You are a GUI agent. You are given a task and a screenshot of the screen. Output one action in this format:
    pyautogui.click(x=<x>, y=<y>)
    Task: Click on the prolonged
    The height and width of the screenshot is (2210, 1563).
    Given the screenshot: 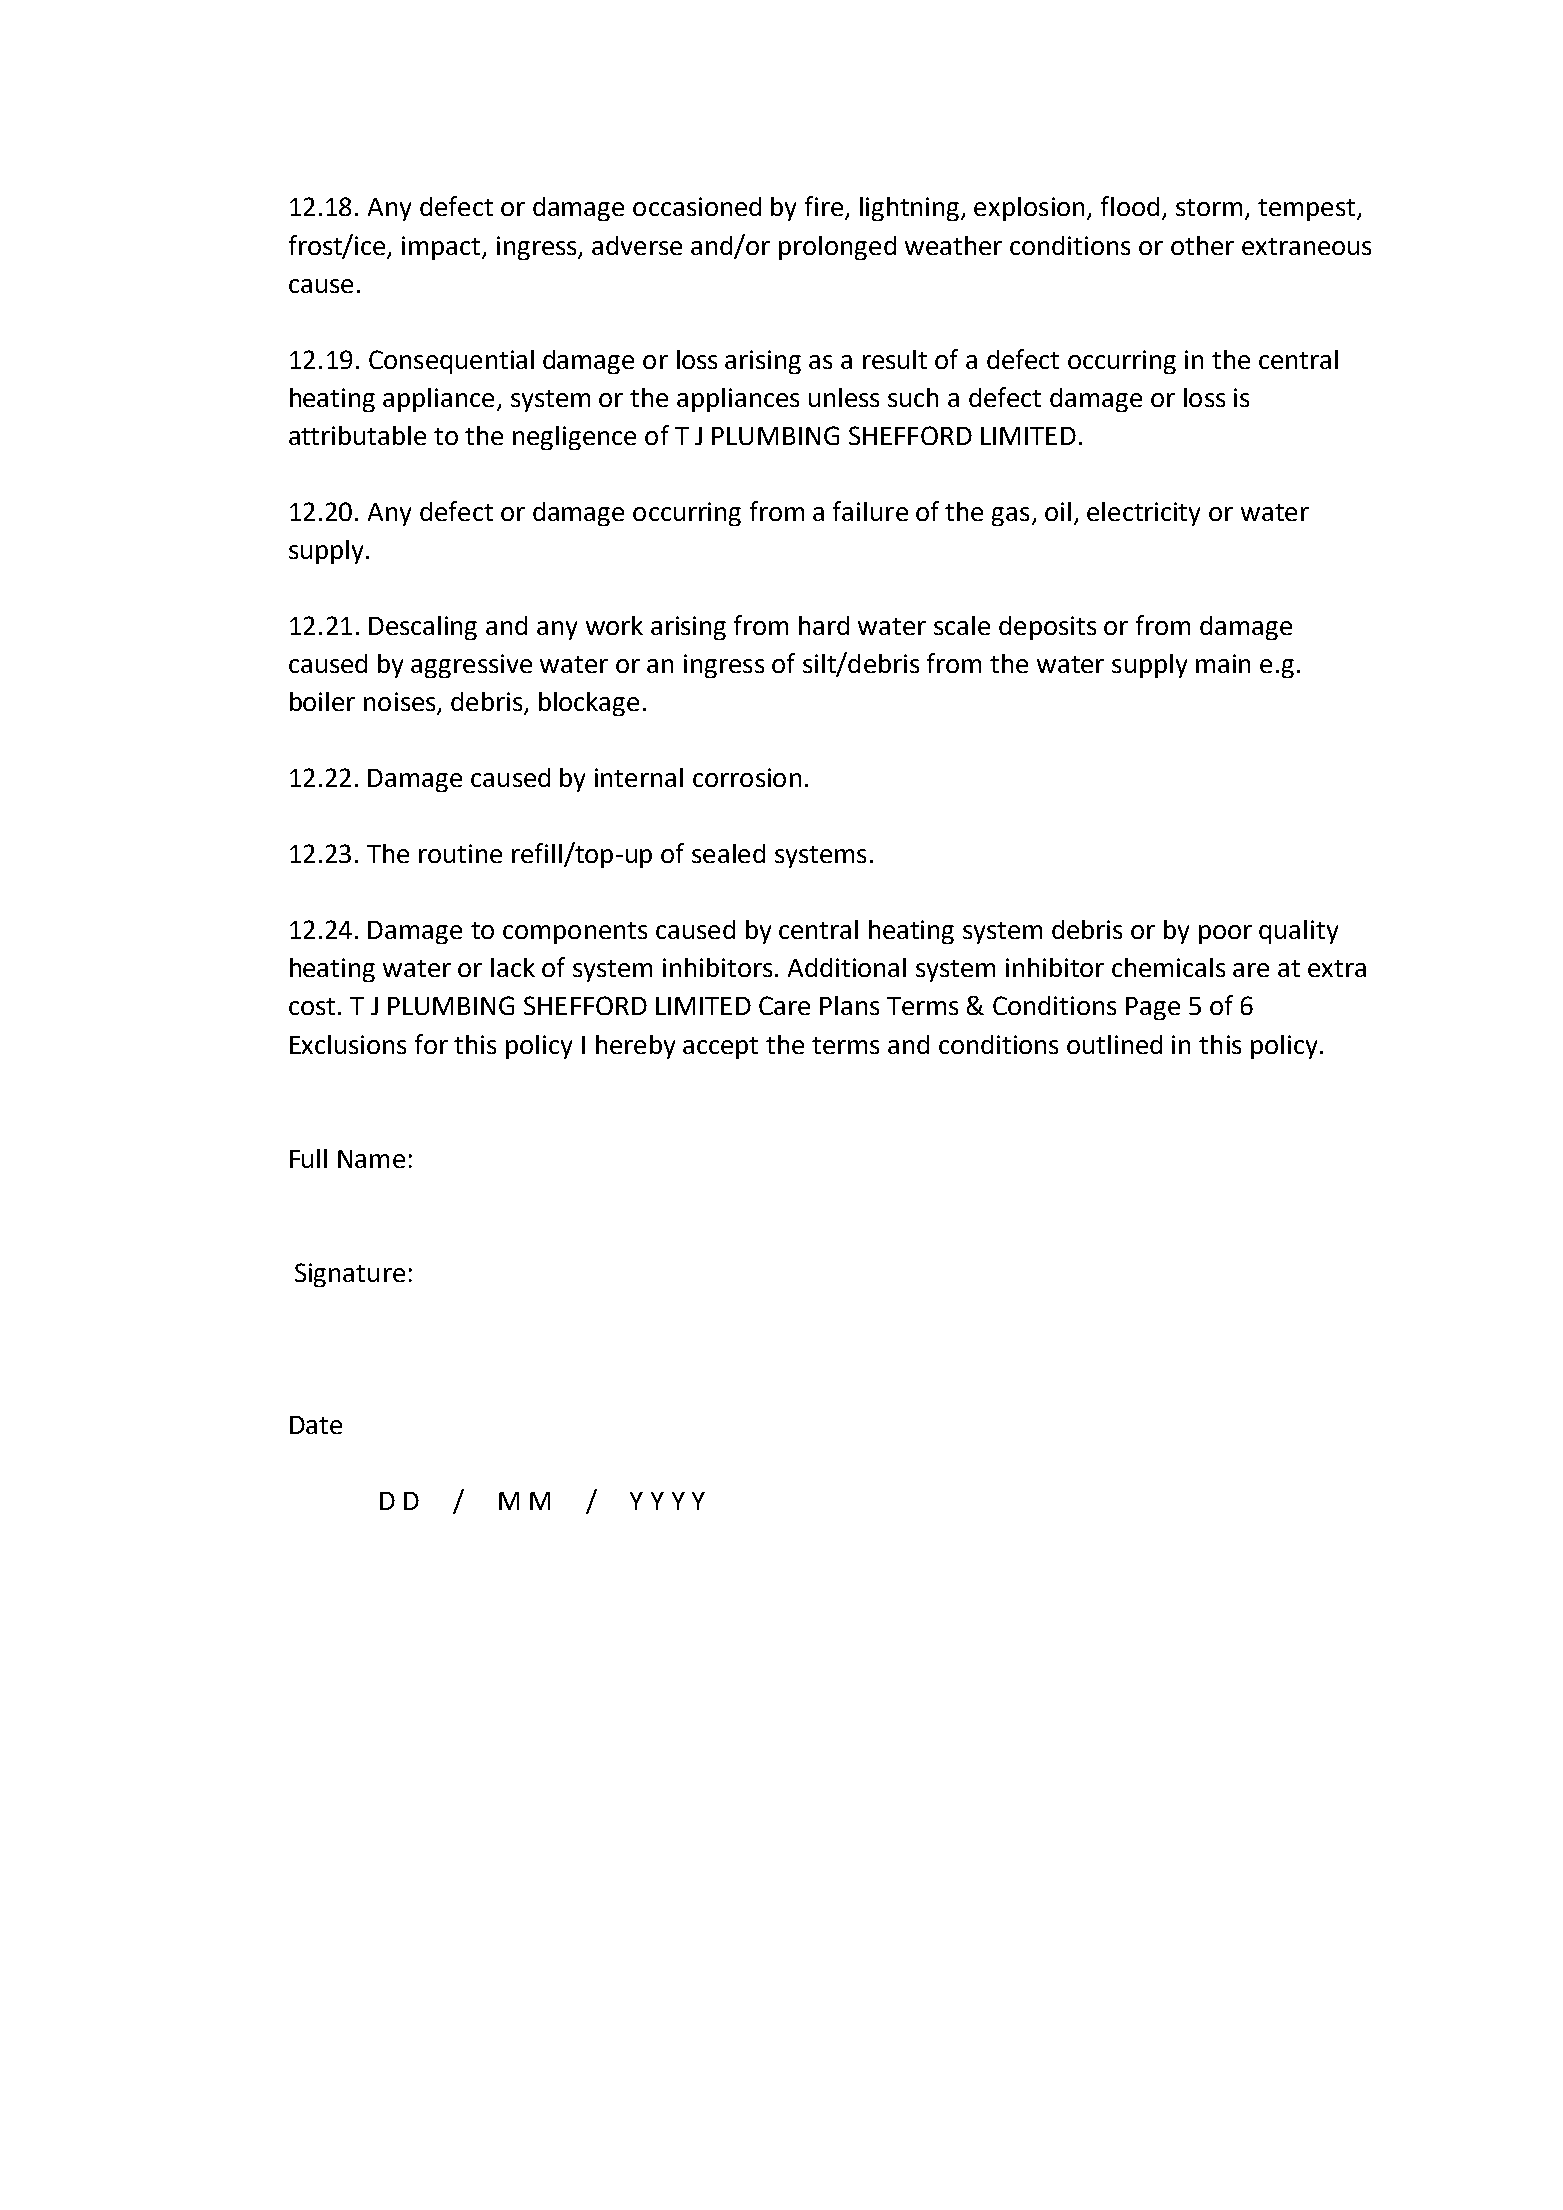 What is the action you would take?
    pyautogui.click(x=837, y=248)
